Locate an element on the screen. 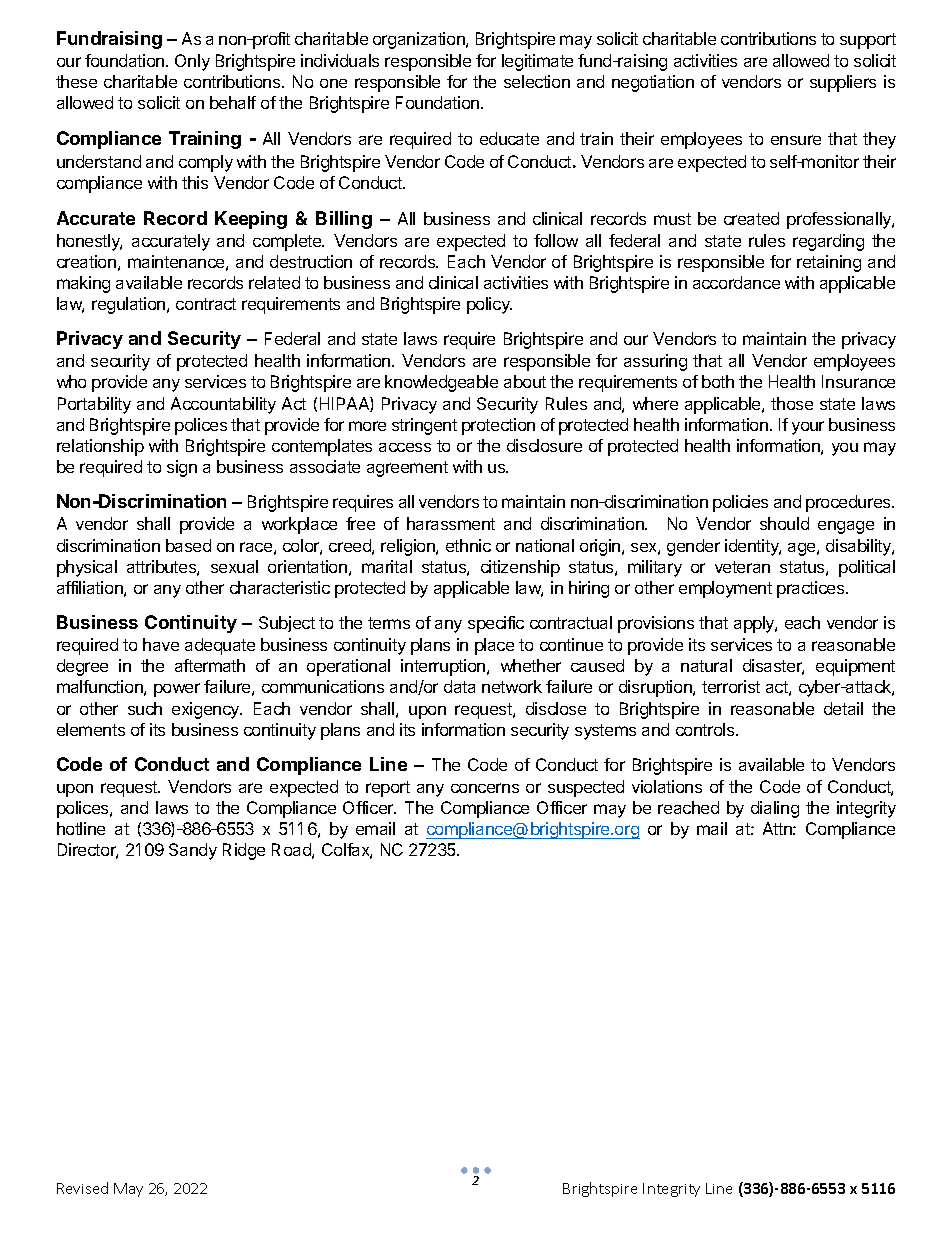 Image resolution: width=952 pixels, height=1233 pixels. Revised is located at coordinates (82, 1188).
